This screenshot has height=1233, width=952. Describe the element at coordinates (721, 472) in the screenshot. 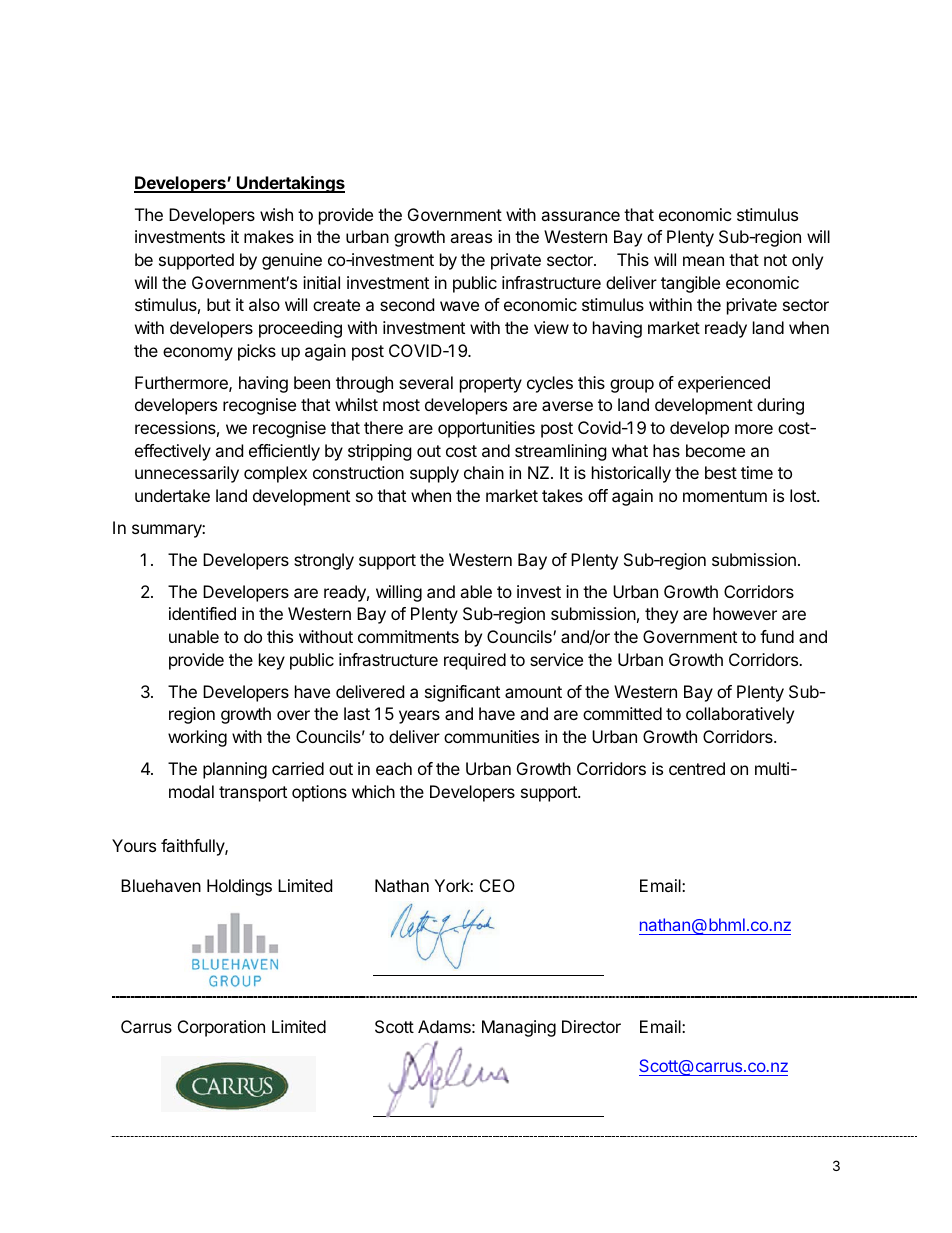

I see `best` at that location.
